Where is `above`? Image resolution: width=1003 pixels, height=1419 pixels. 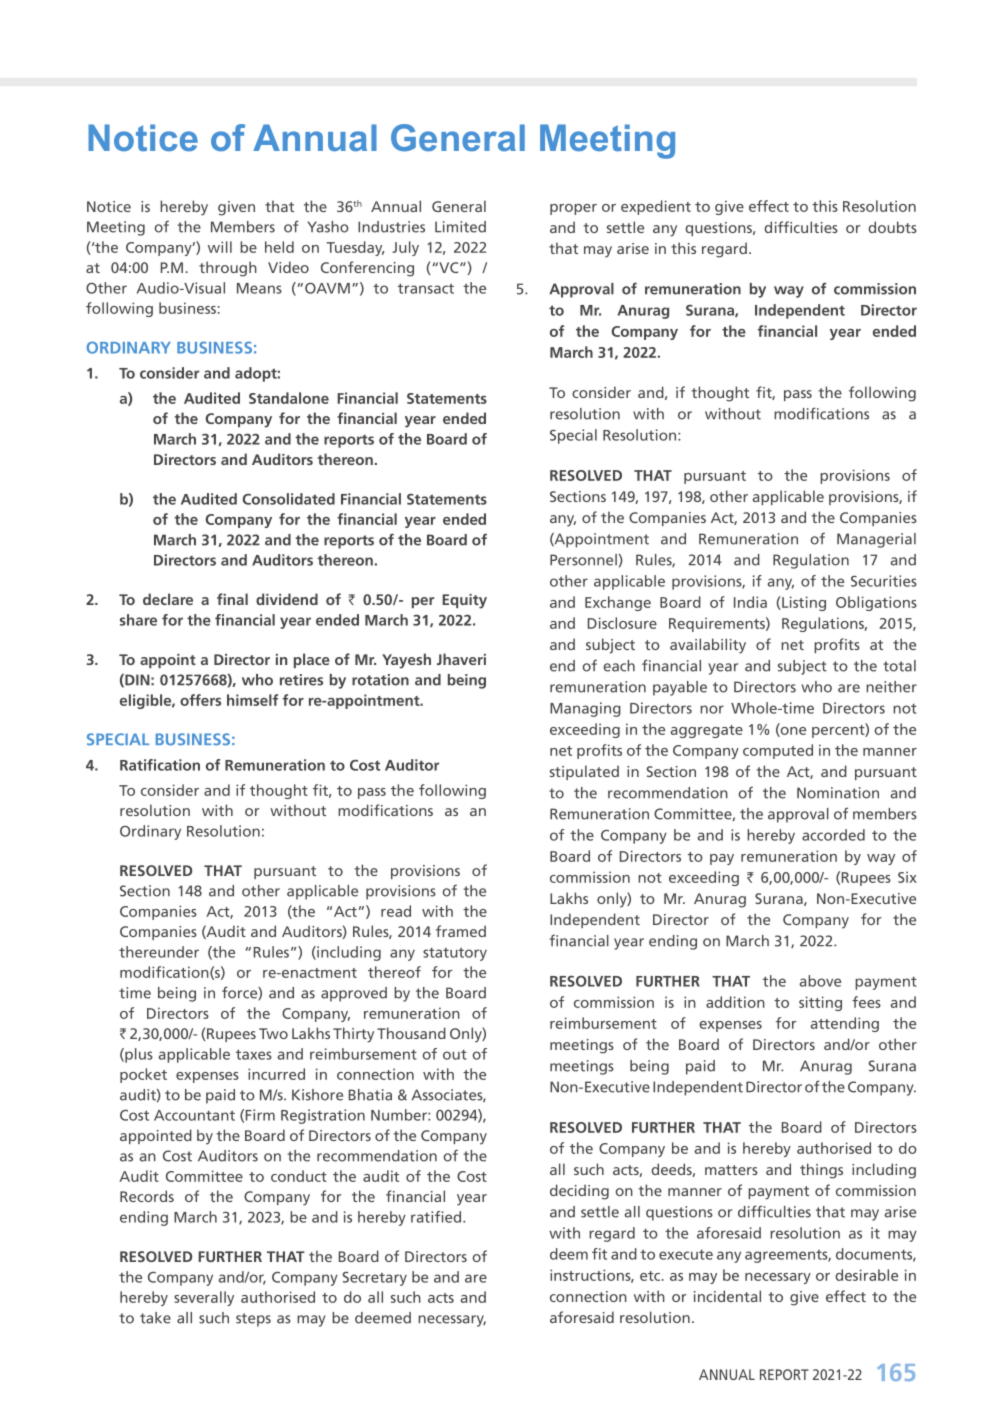
above is located at coordinates (820, 981).
